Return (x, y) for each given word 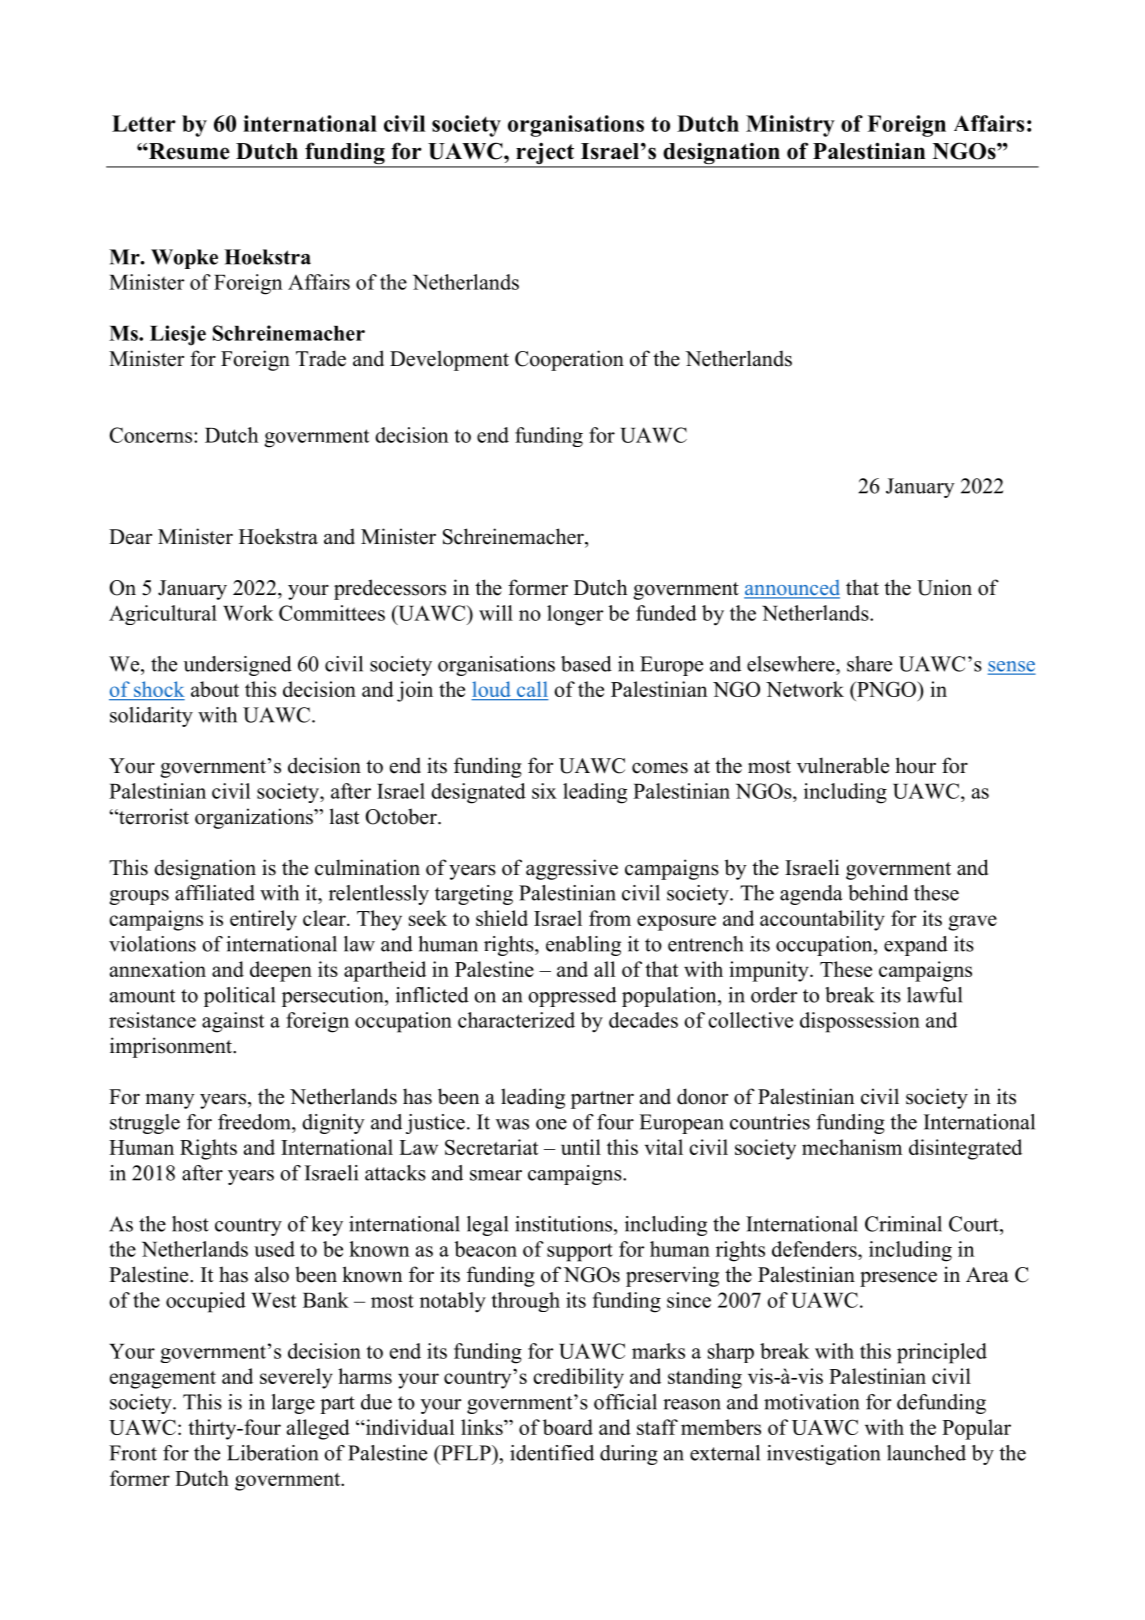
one (551, 1124)
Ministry (790, 126)
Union (944, 587)
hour (916, 765)
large (293, 1404)
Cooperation (569, 360)
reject (545, 154)
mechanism (852, 1147)
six (544, 791)
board (568, 1427)
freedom (255, 1122)
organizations (255, 818)
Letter (144, 123)
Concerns (151, 435)
